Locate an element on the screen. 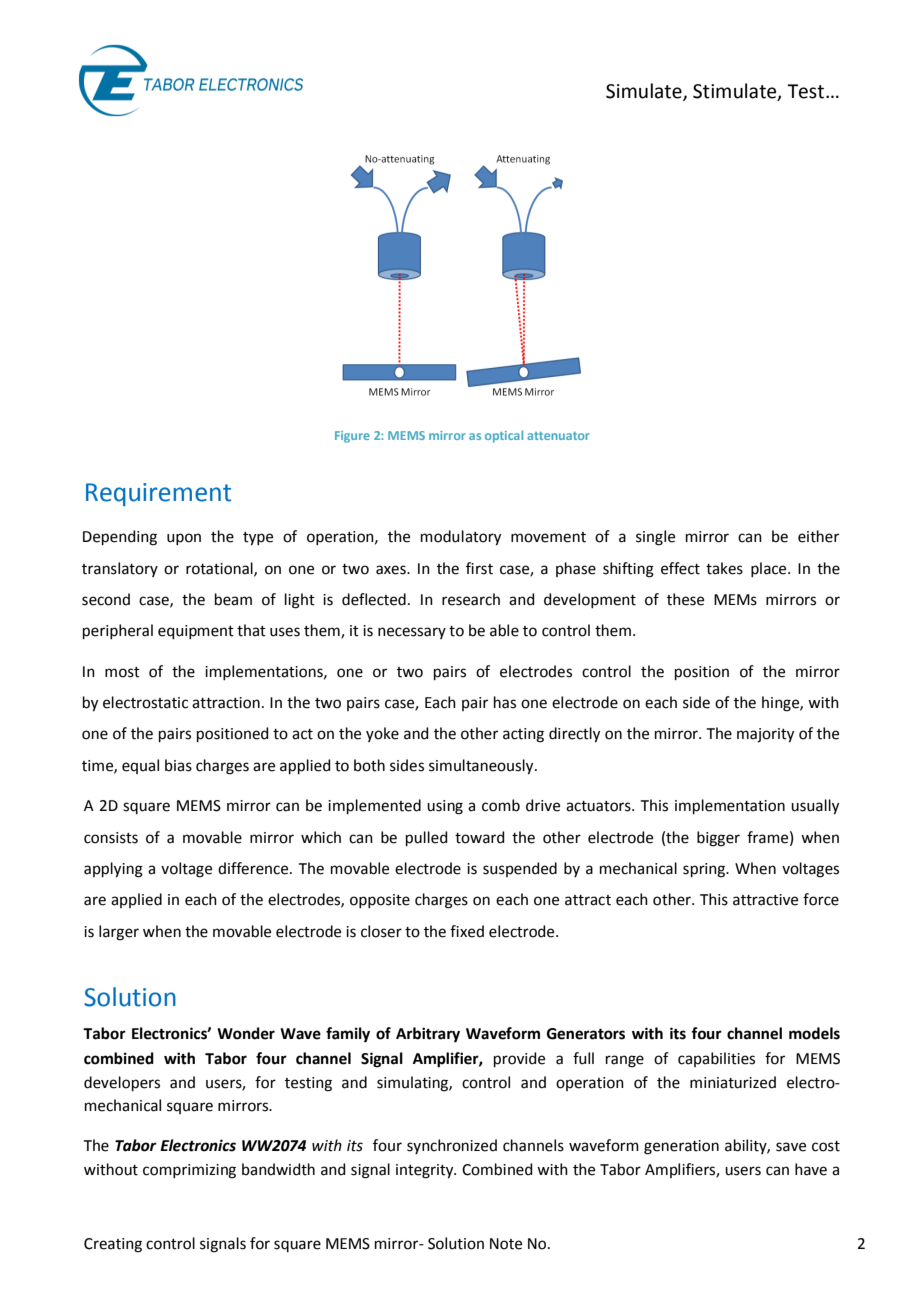  necessary is located at coordinates (412, 633).
